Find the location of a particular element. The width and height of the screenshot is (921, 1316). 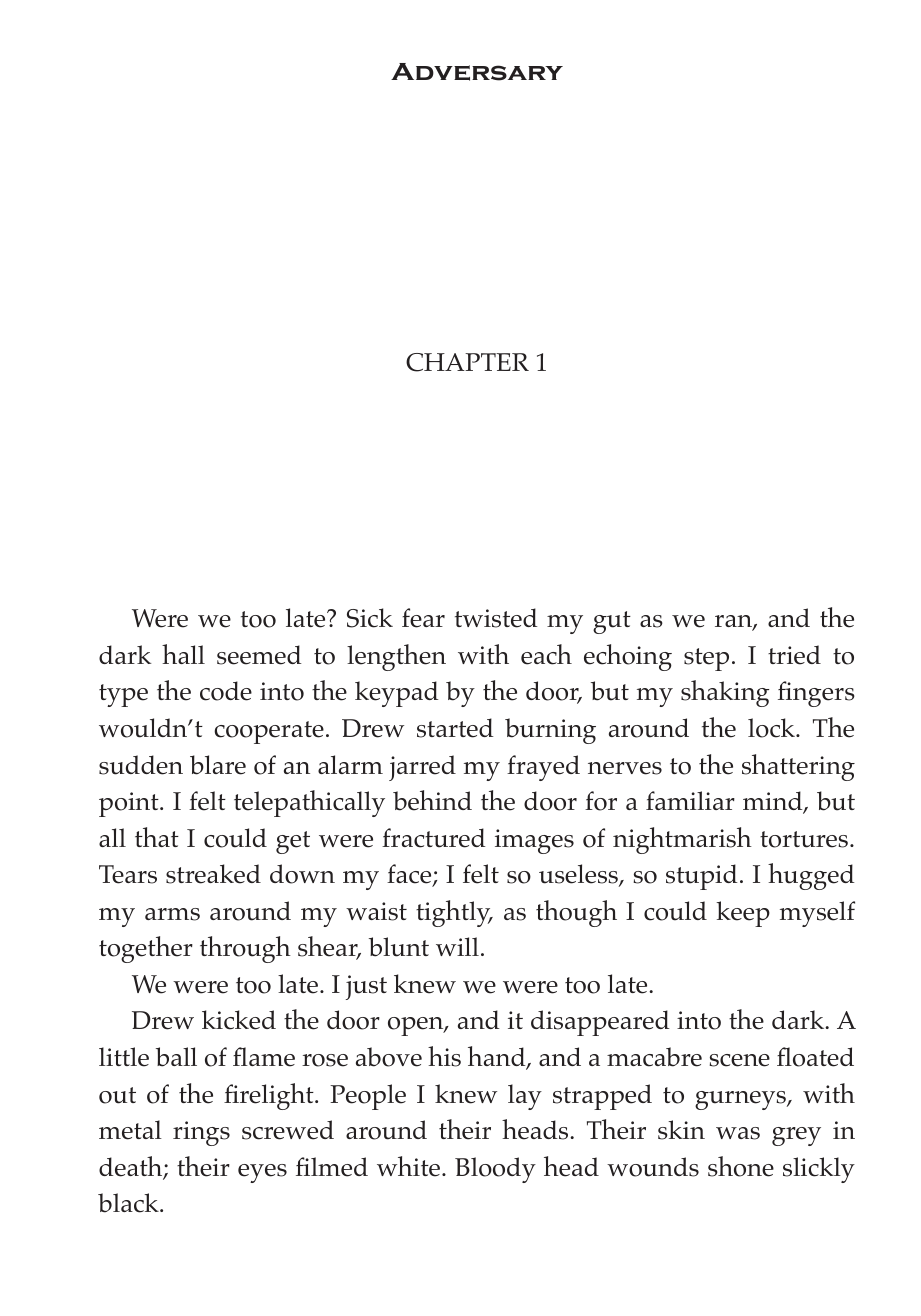

gut is located at coordinates (612, 622).
